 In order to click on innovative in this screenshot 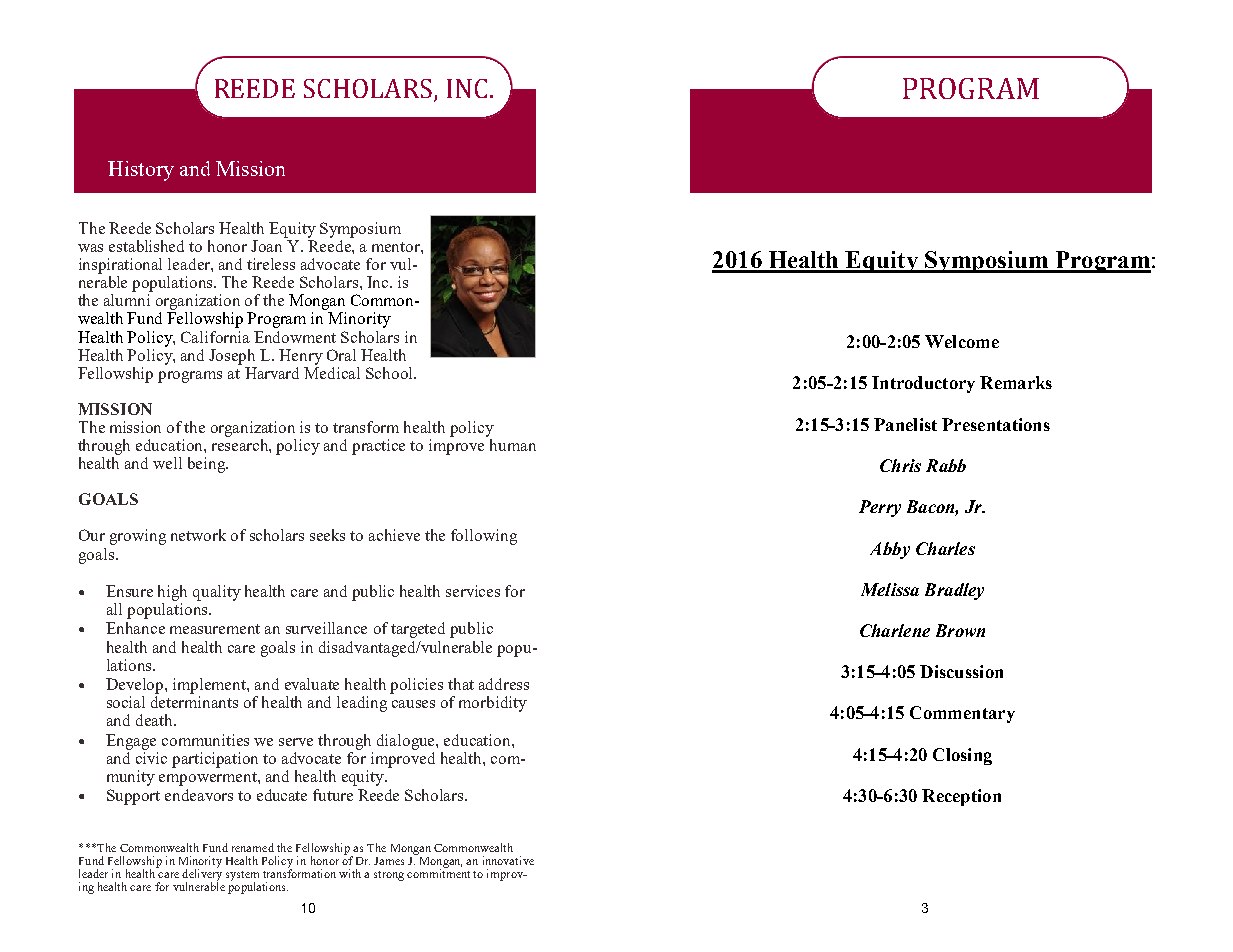, I will do `click(508, 860)`.
